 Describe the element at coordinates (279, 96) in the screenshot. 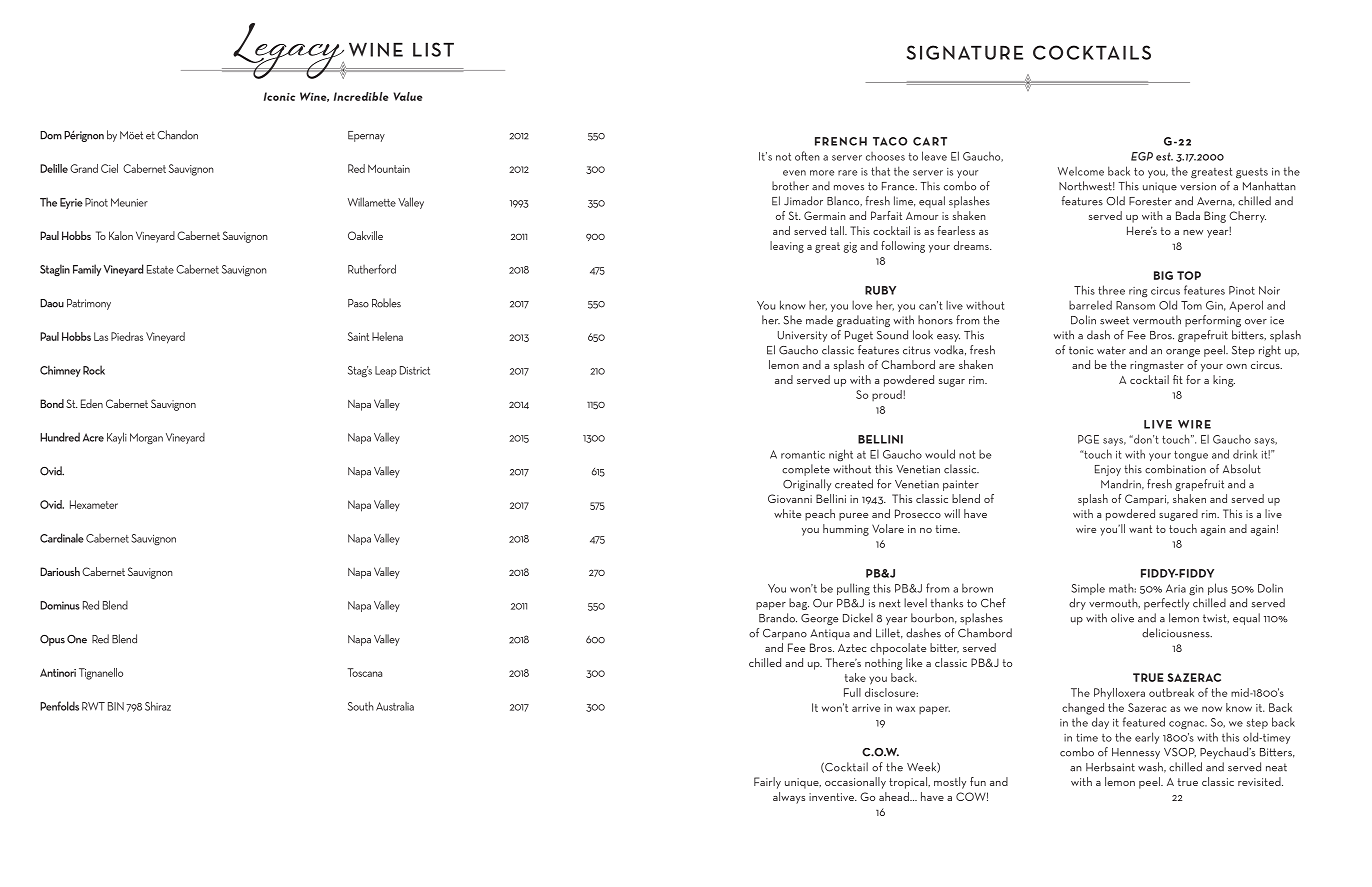

I see `Iconic` at that location.
